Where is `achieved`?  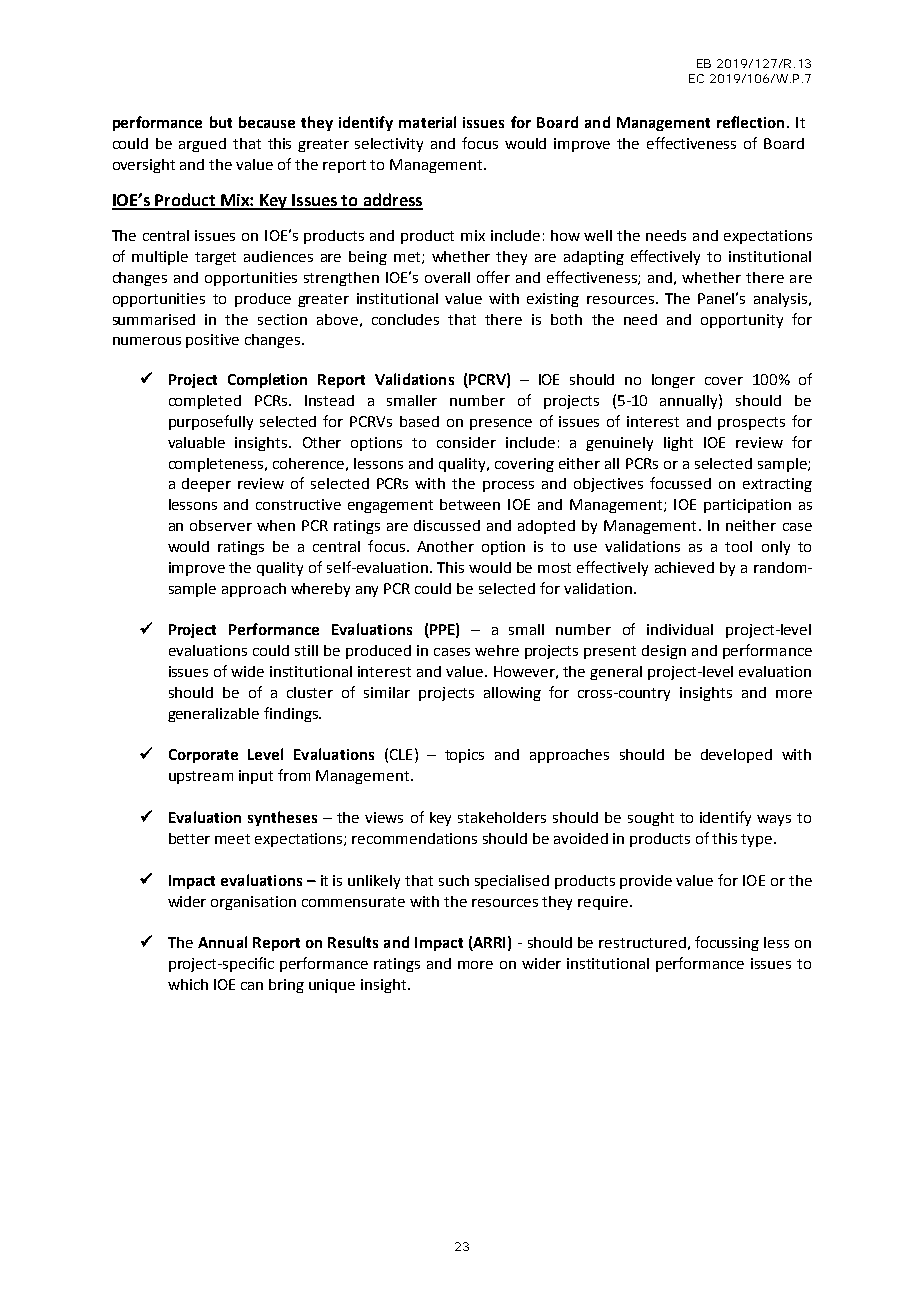
achieved is located at coordinates (684, 567).
